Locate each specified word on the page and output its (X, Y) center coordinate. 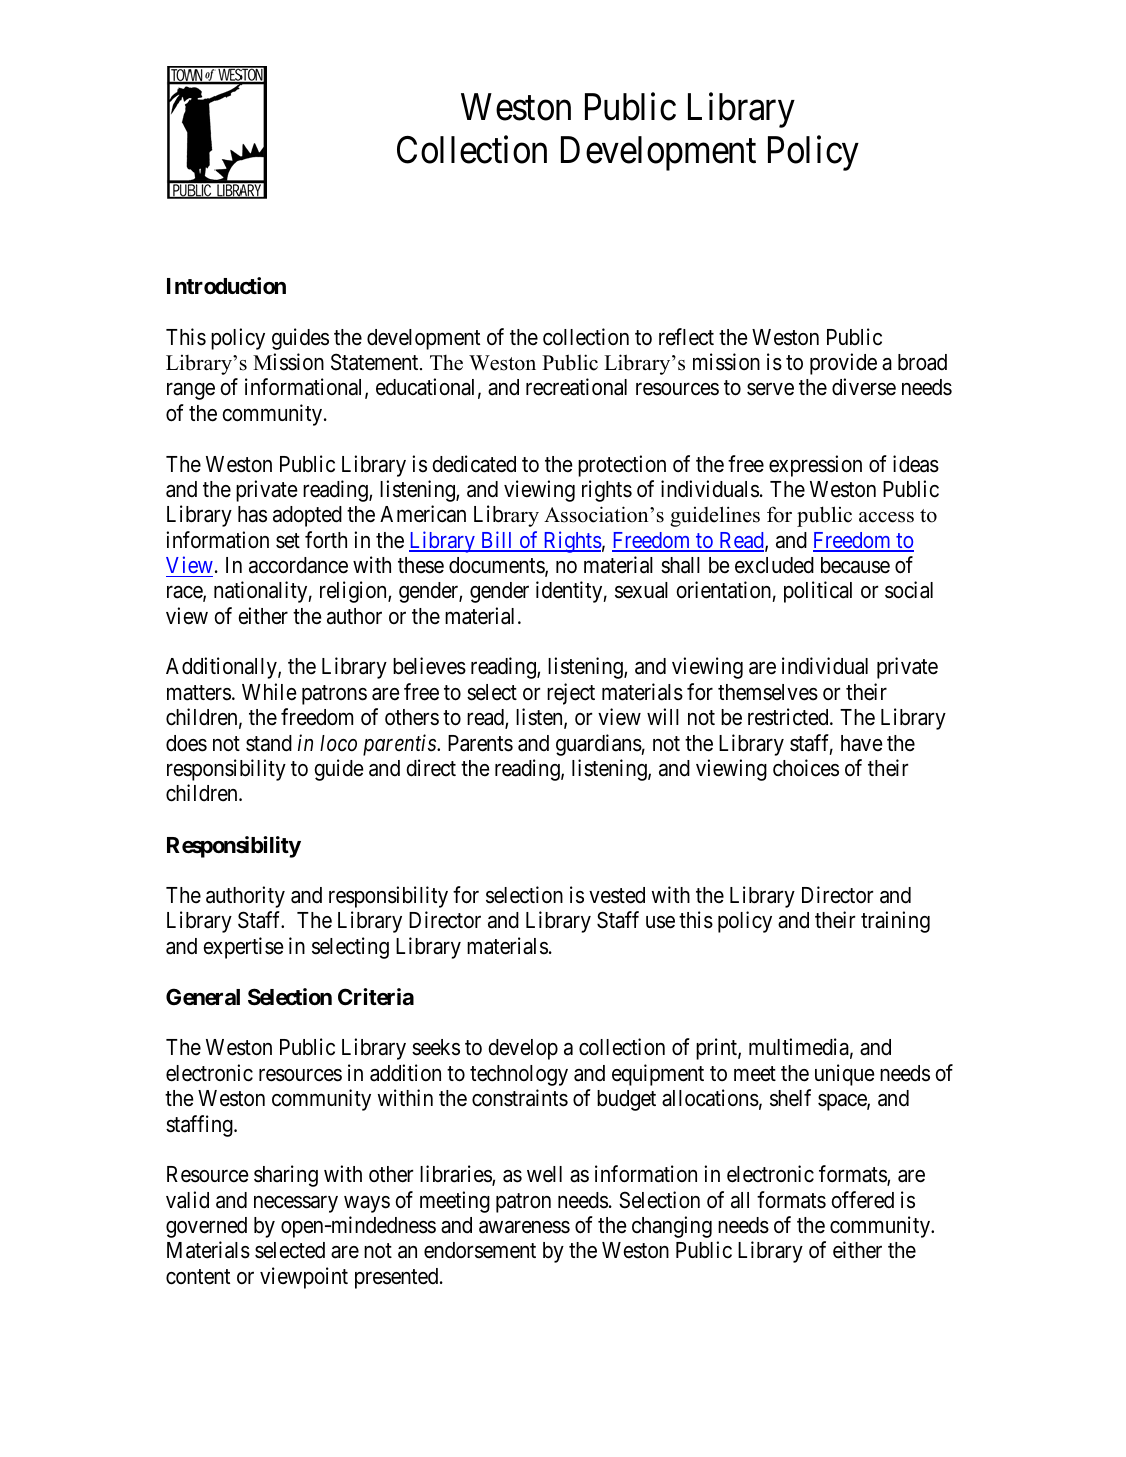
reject (571, 694)
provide (843, 364)
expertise (243, 948)
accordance (298, 565)
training (895, 922)
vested (617, 895)
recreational (576, 387)
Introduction (226, 285)
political (818, 592)
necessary (296, 1204)
